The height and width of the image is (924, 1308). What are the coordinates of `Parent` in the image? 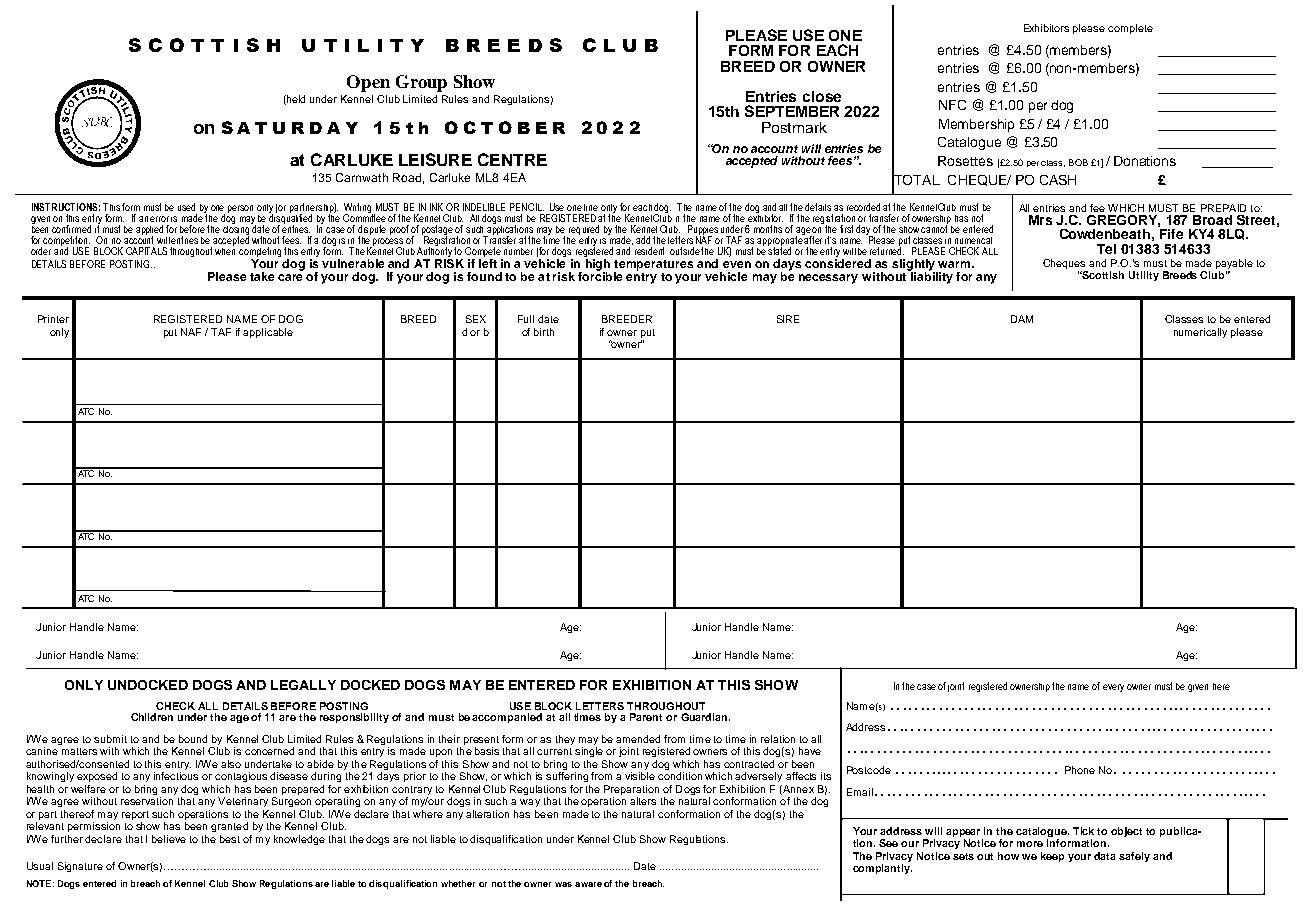 It's located at (646, 717).
